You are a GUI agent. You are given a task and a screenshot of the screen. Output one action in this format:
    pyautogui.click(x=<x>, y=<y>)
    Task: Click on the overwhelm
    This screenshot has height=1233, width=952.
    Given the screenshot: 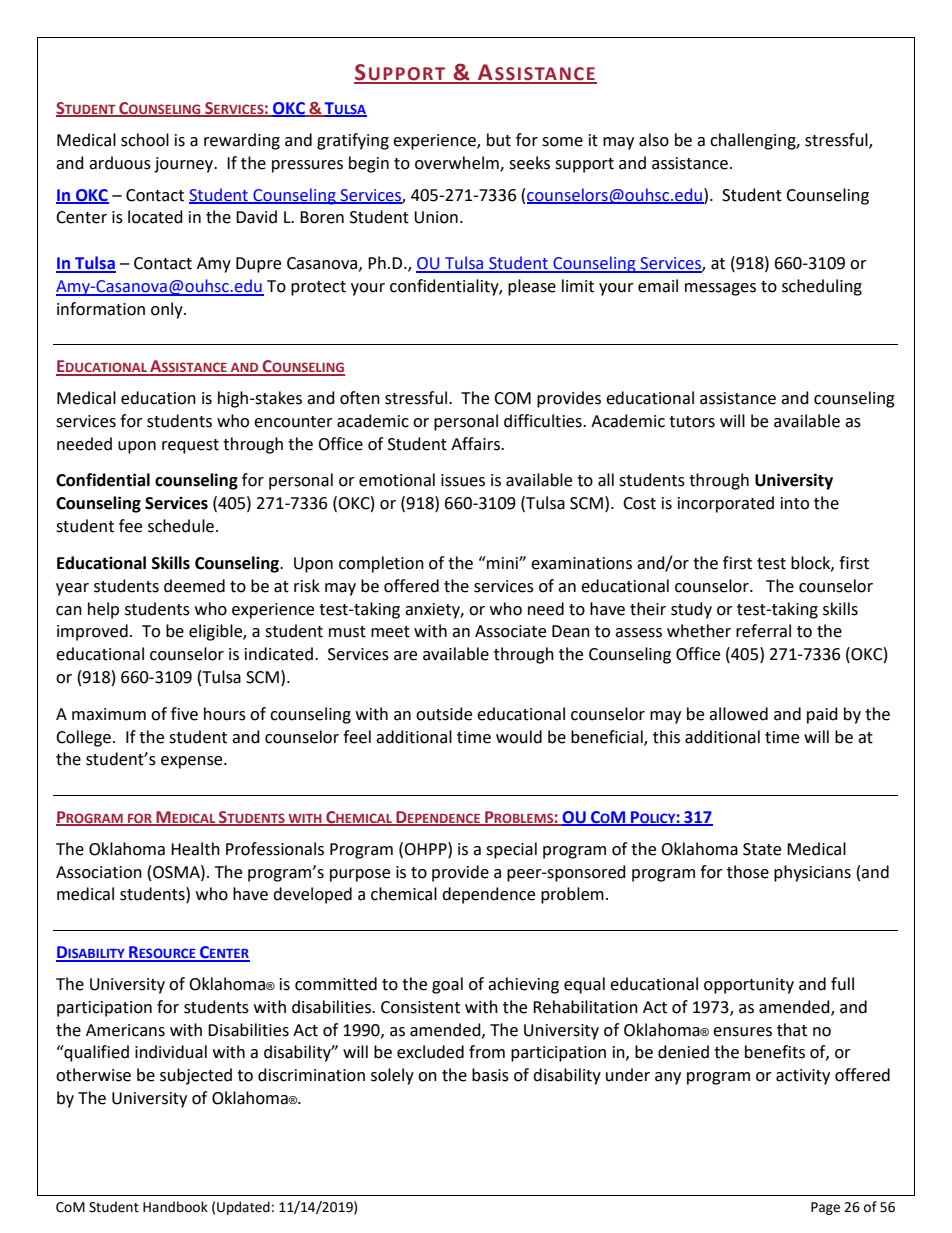 What is the action you would take?
    pyautogui.click(x=458, y=163)
